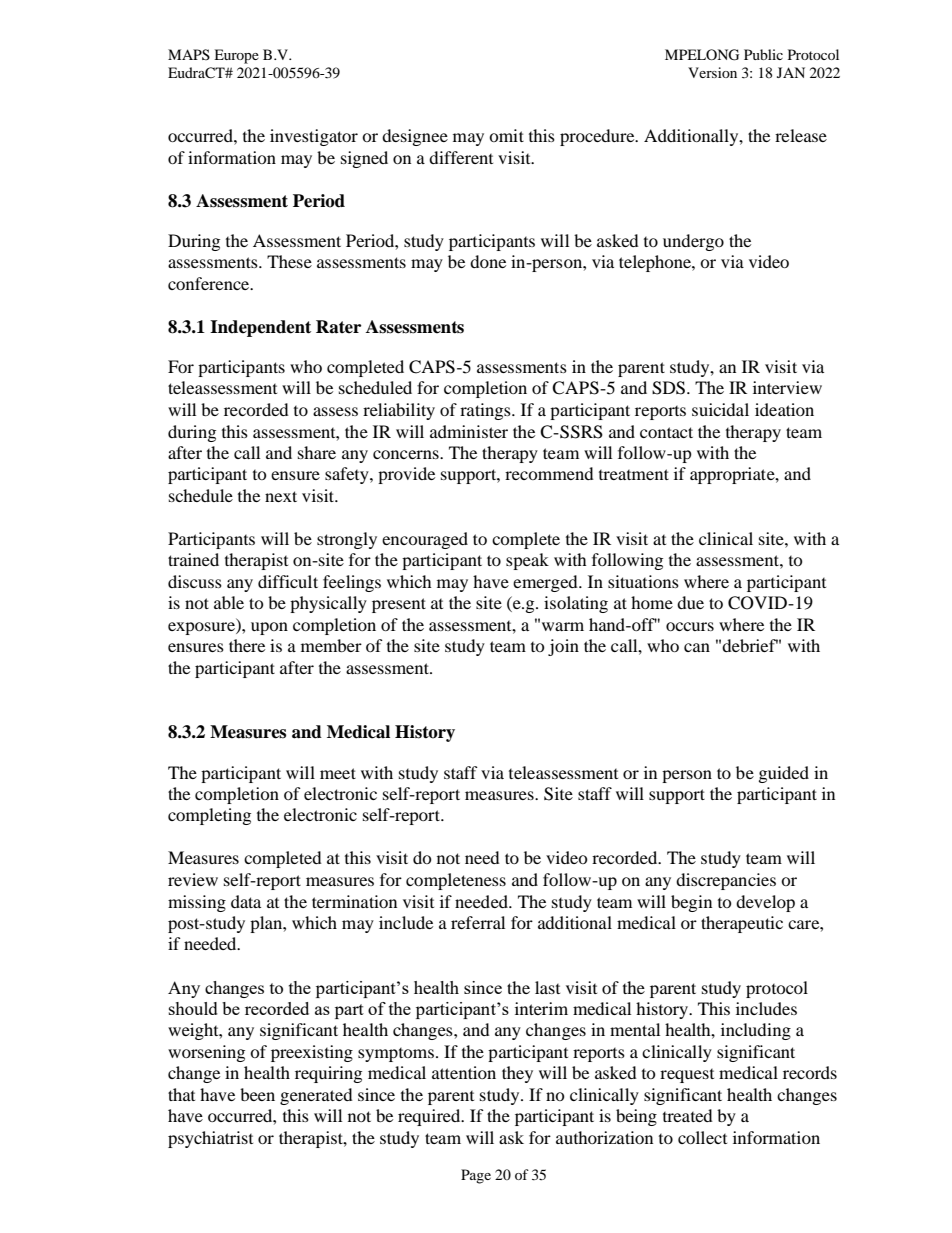 The image size is (952, 1233). Describe the element at coordinates (690, 626) in the document. I see `occurs` at that location.
